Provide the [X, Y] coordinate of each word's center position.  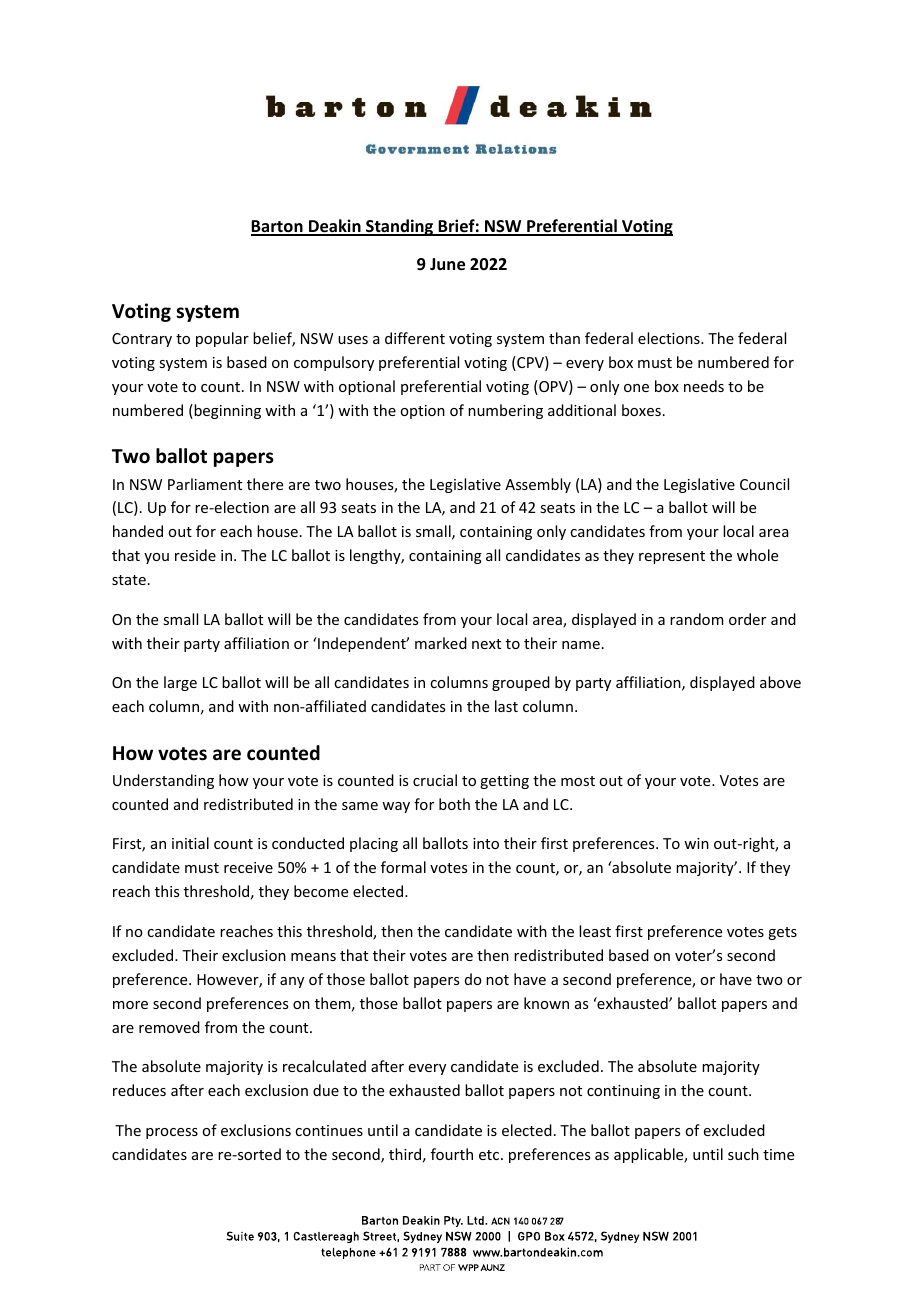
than [564, 338]
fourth [452, 1154]
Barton [278, 227]
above [780, 682]
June [447, 264]
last [506, 706]
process [172, 1133]
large [180, 683]
